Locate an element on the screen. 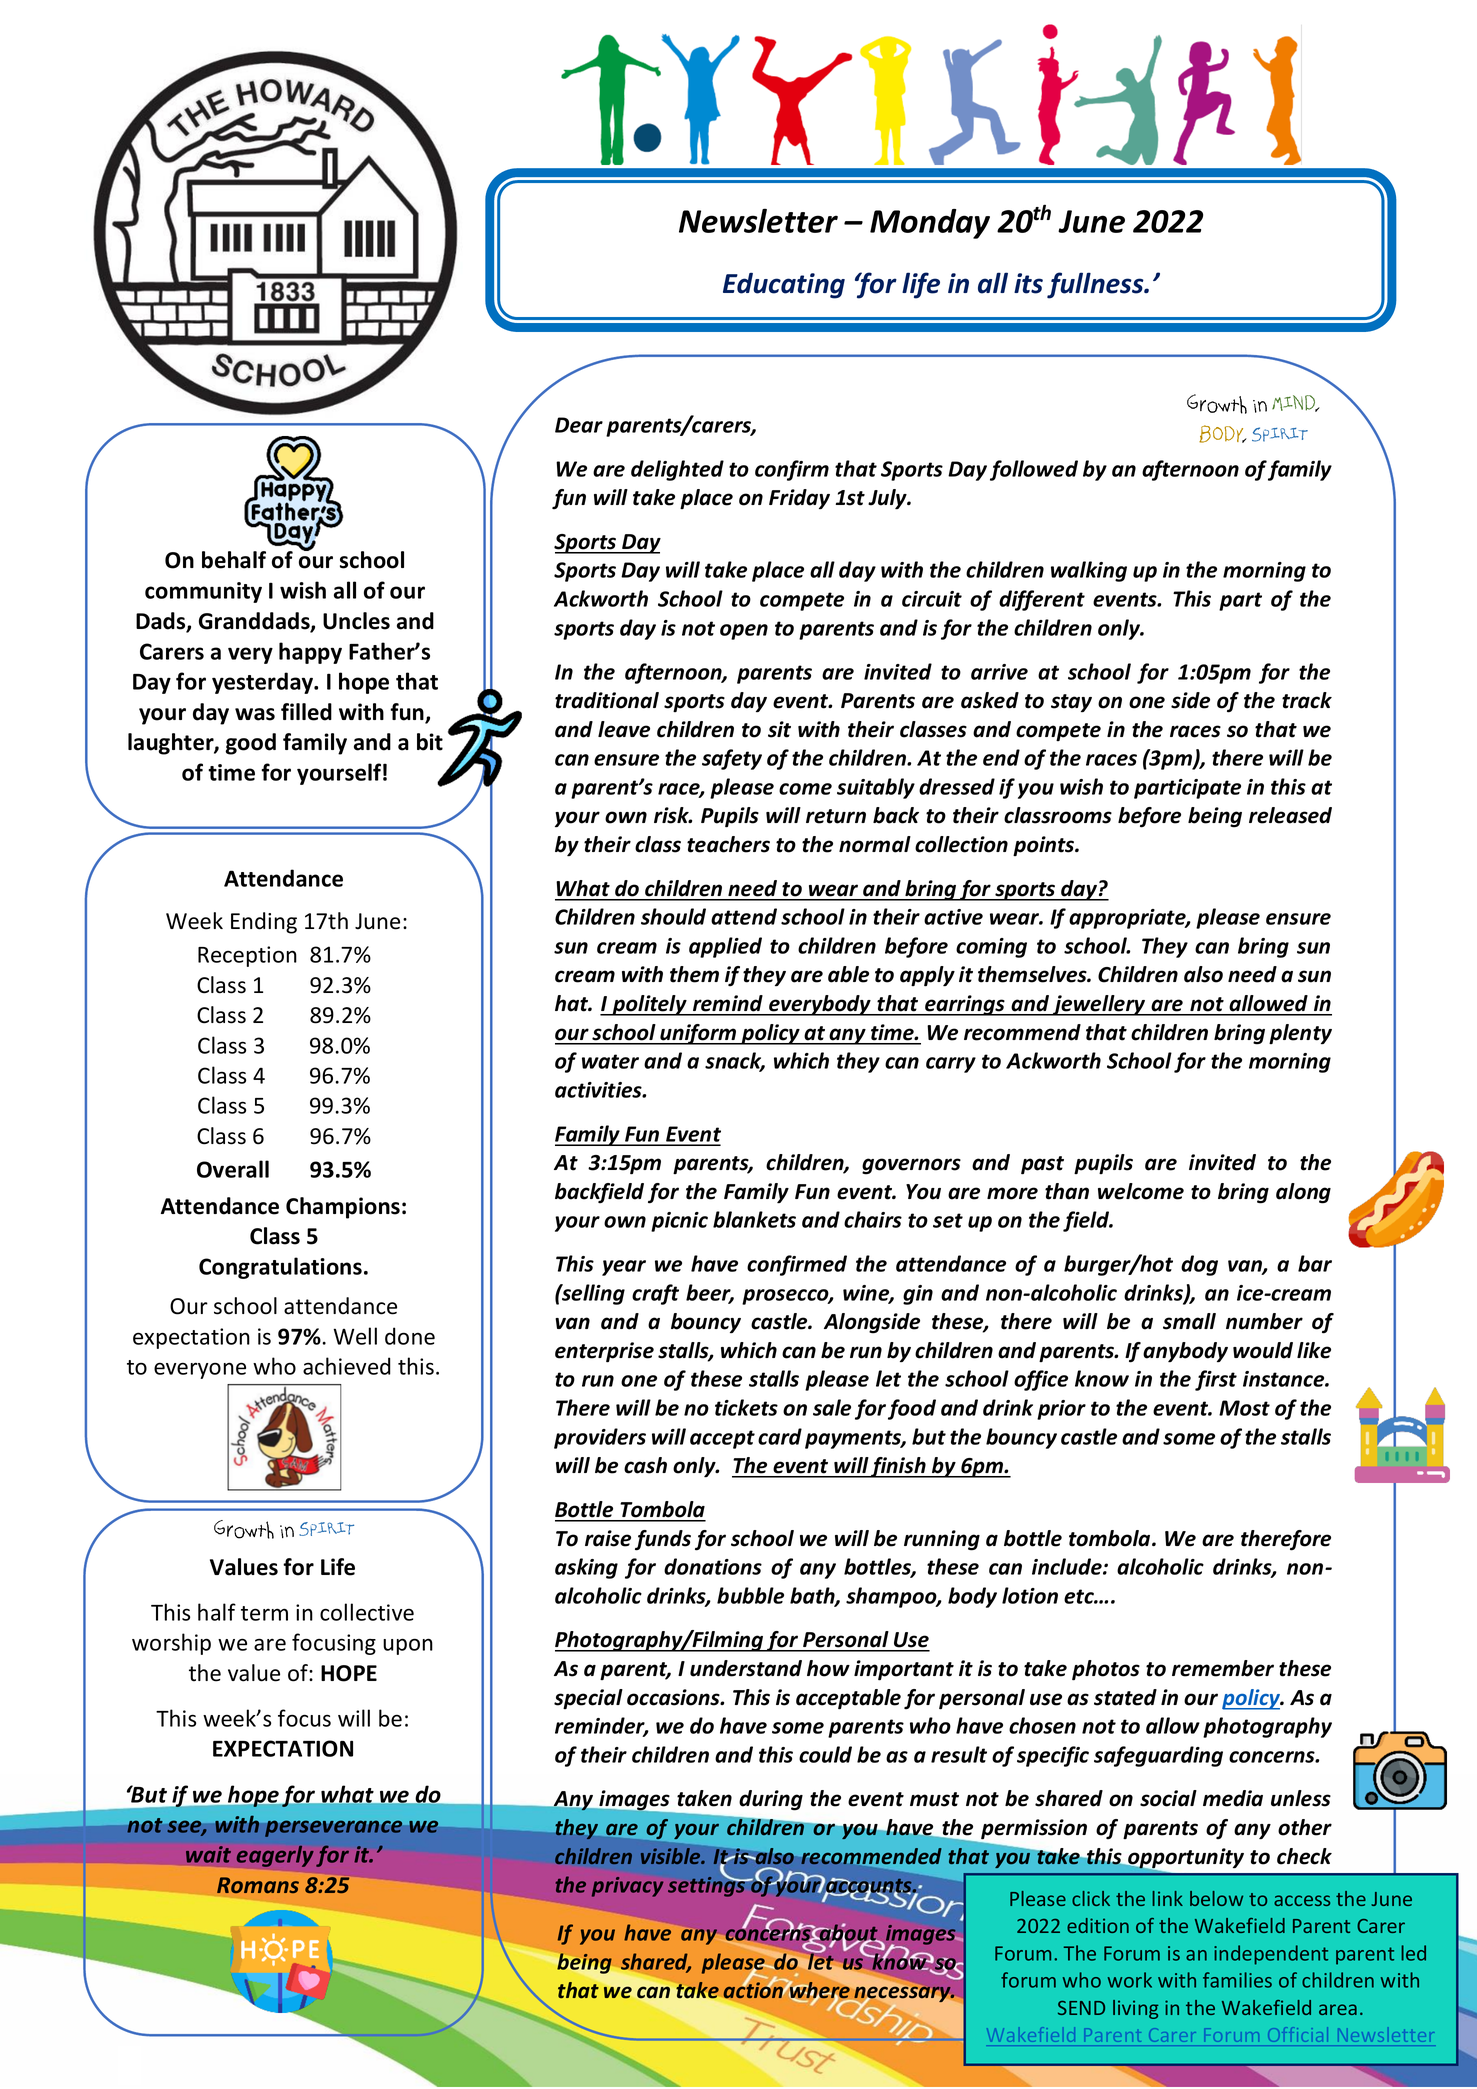  Dear is located at coordinates (579, 425).
